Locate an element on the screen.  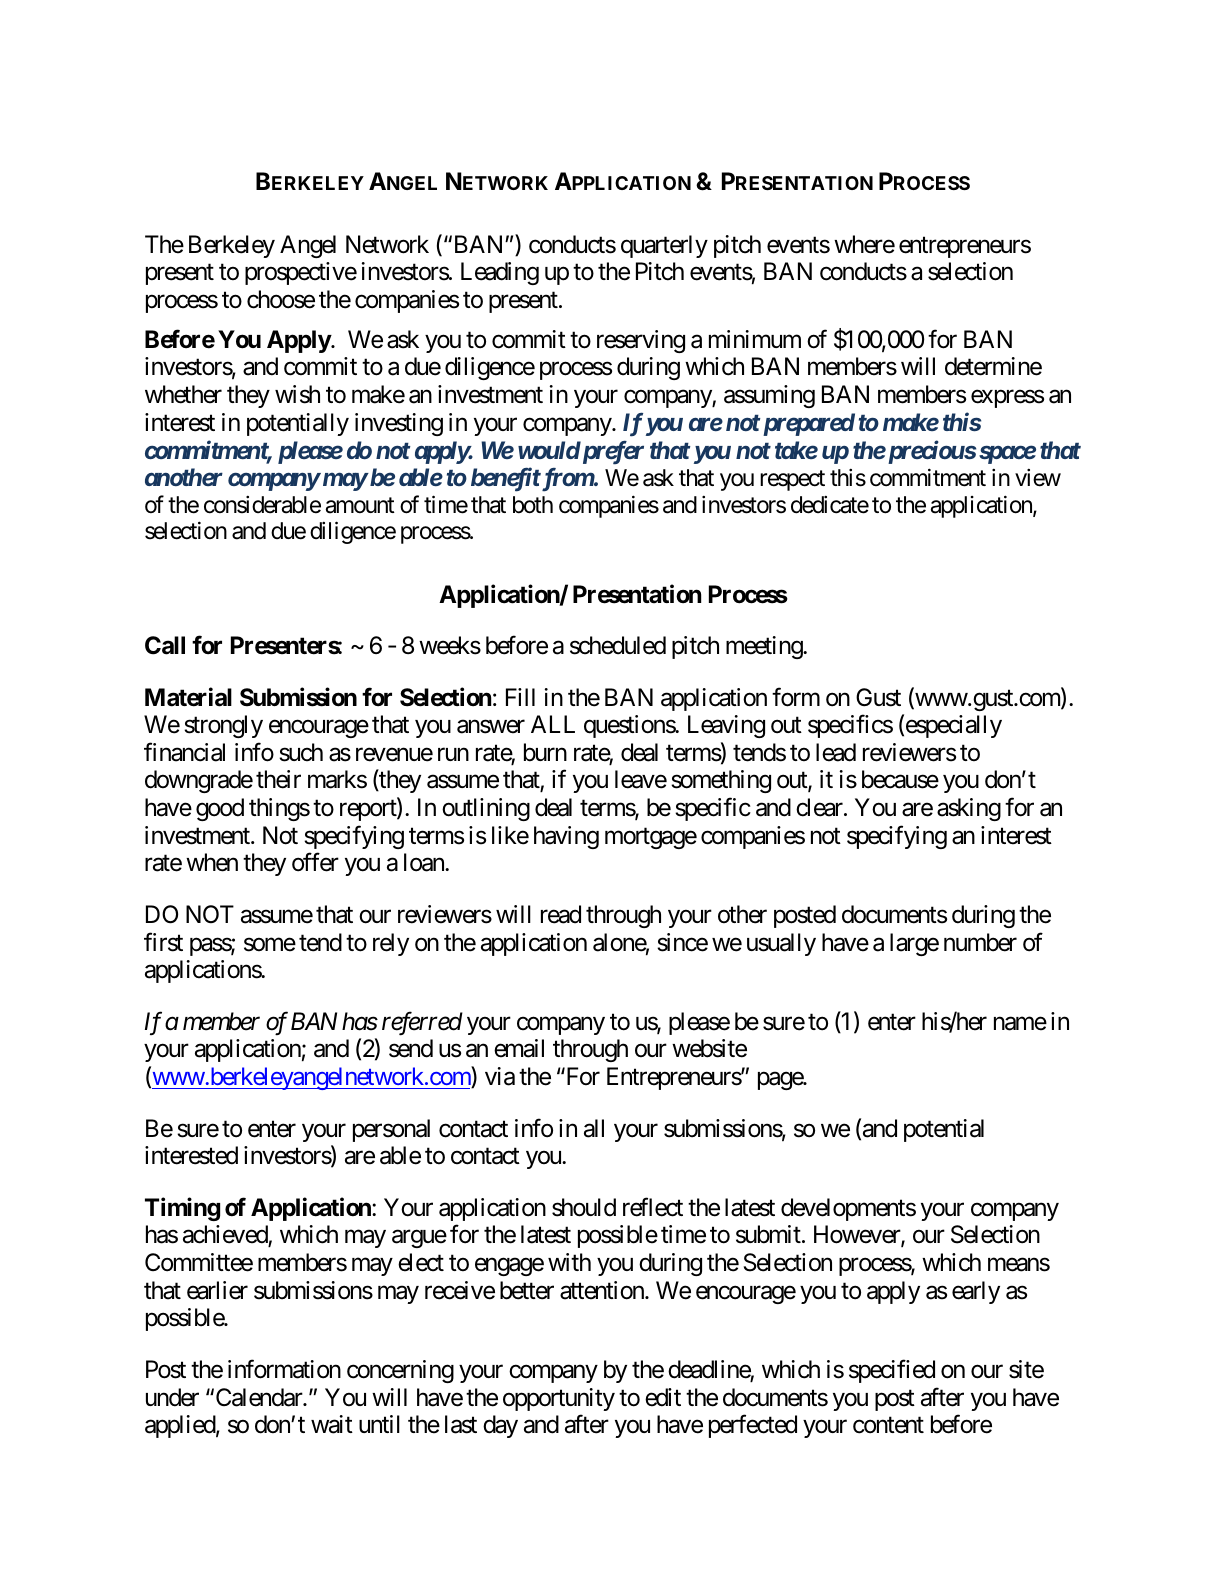
wait is located at coordinates (332, 1424).
